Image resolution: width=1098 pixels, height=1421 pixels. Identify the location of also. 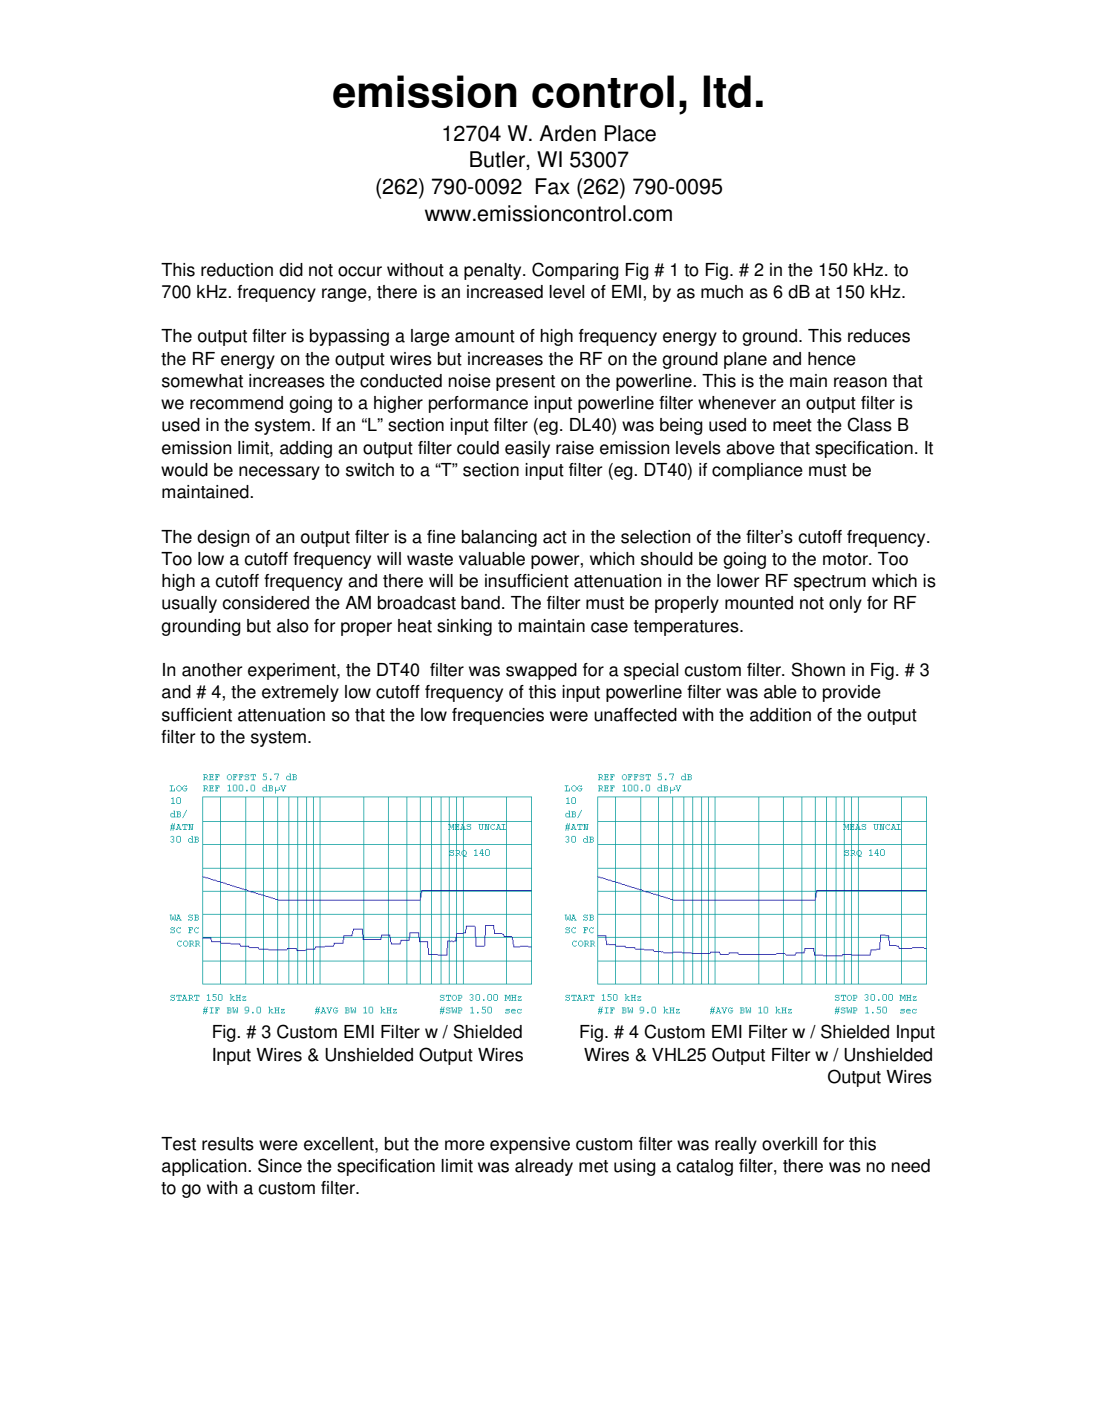
(293, 626).
